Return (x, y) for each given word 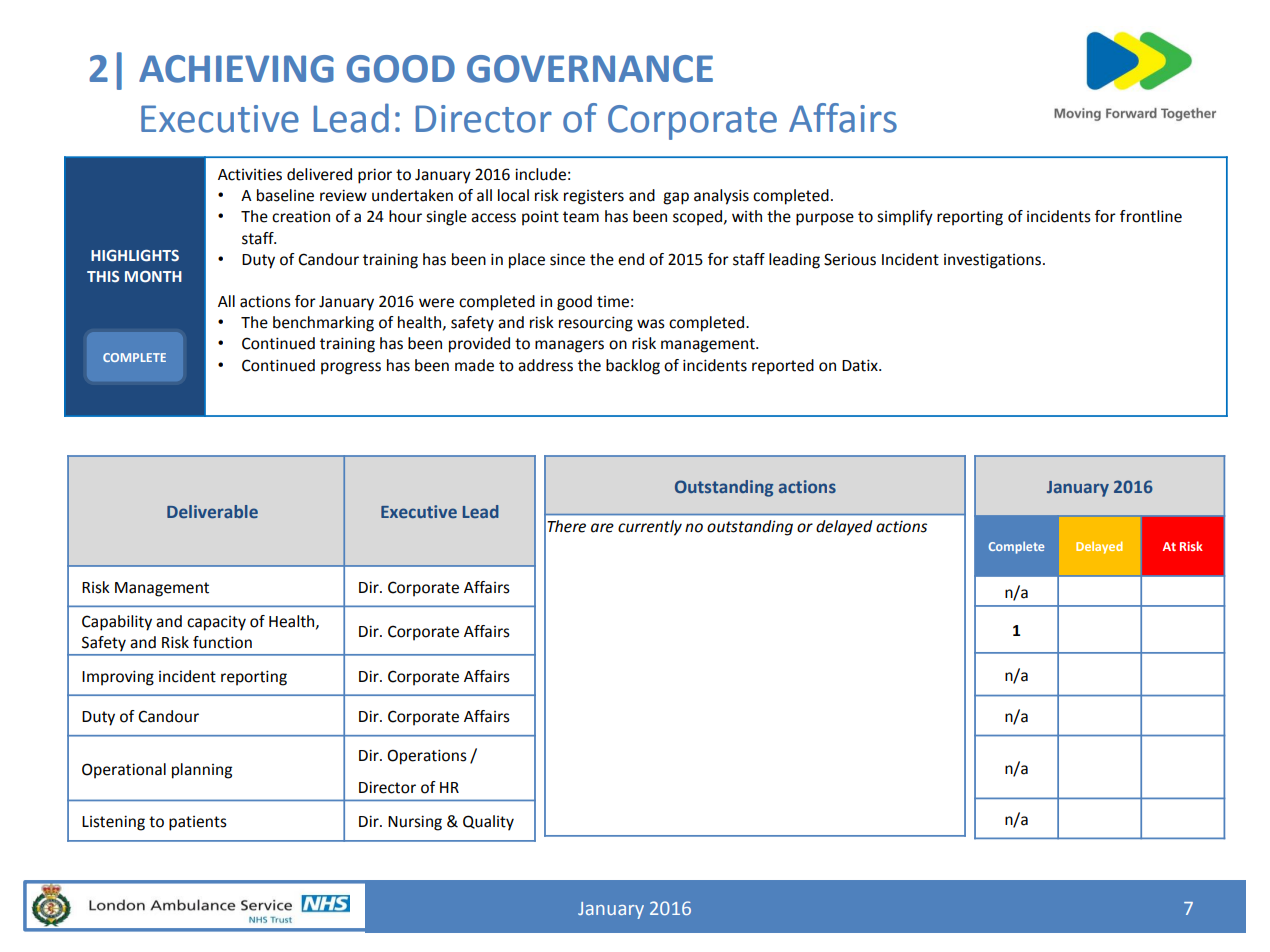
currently (650, 528)
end (631, 259)
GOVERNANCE (590, 69)
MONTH (153, 277)
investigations (994, 261)
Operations (427, 757)
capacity (216, 623)
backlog (633, 367)
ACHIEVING (236, 69)
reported (783, 367)
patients (198, 823)
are (602, 528)
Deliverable (212, 511)
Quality (488, 823)
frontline (1151, 216)
